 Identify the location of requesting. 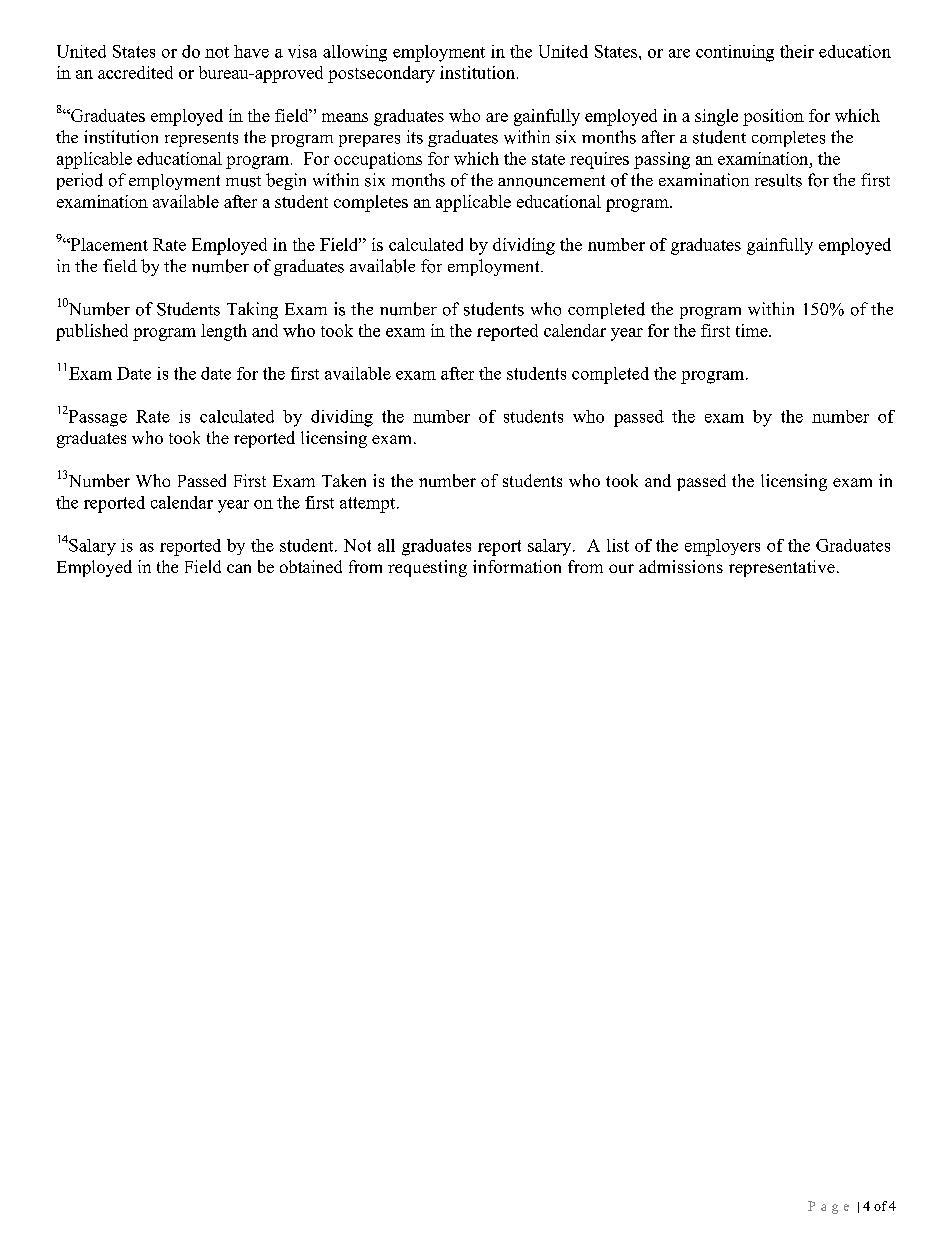
(427, 568).
